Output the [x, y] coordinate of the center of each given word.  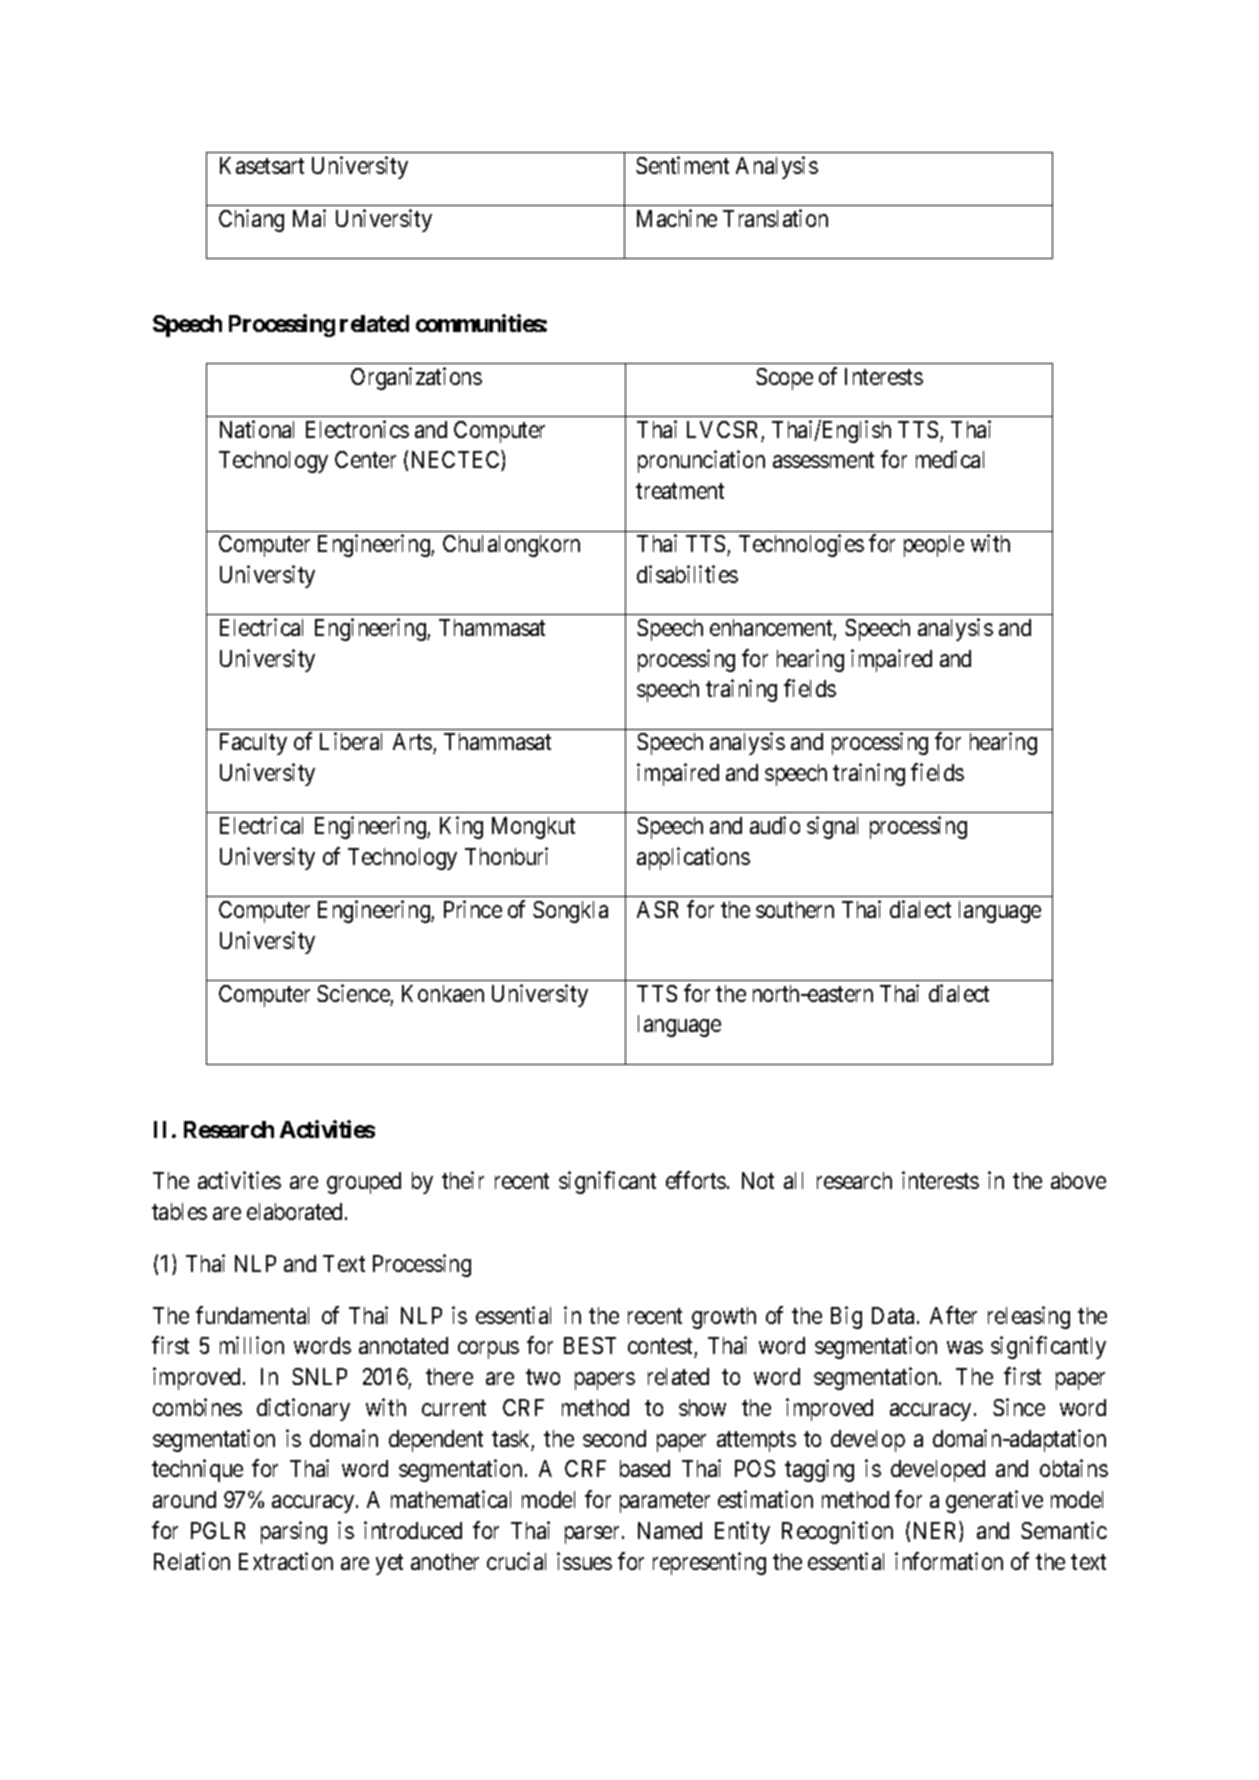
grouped [364, 1183]
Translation [775, 218]
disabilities [687, 574]
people [934, 546]
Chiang [251, 220]
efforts [697, 1180]
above [1078, 1180]
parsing [294, 1532]
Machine [677, 218]
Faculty [253, 744]
